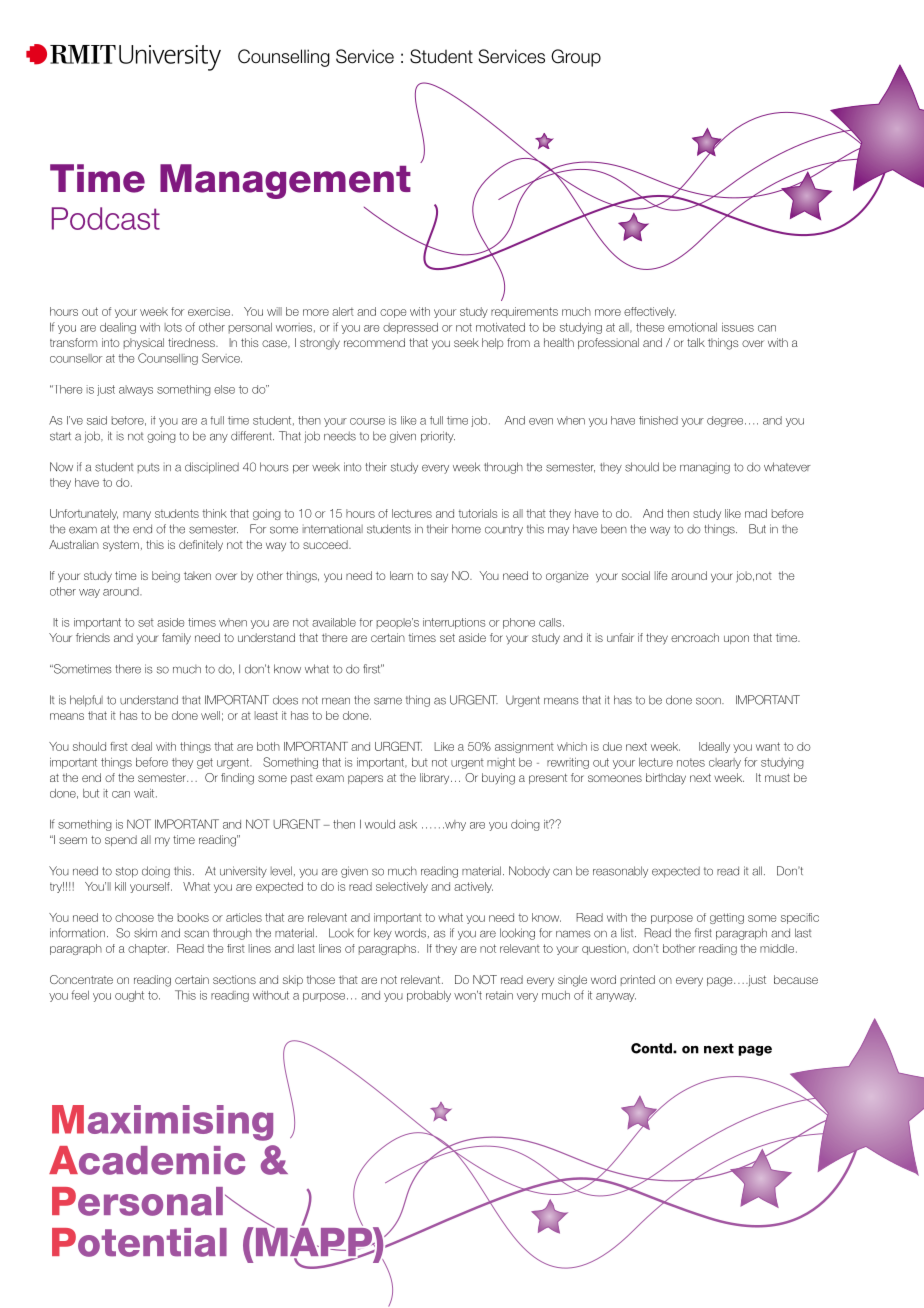 This screenshot has width=924, height=1308. I want to click on home, so click(466, 529).
